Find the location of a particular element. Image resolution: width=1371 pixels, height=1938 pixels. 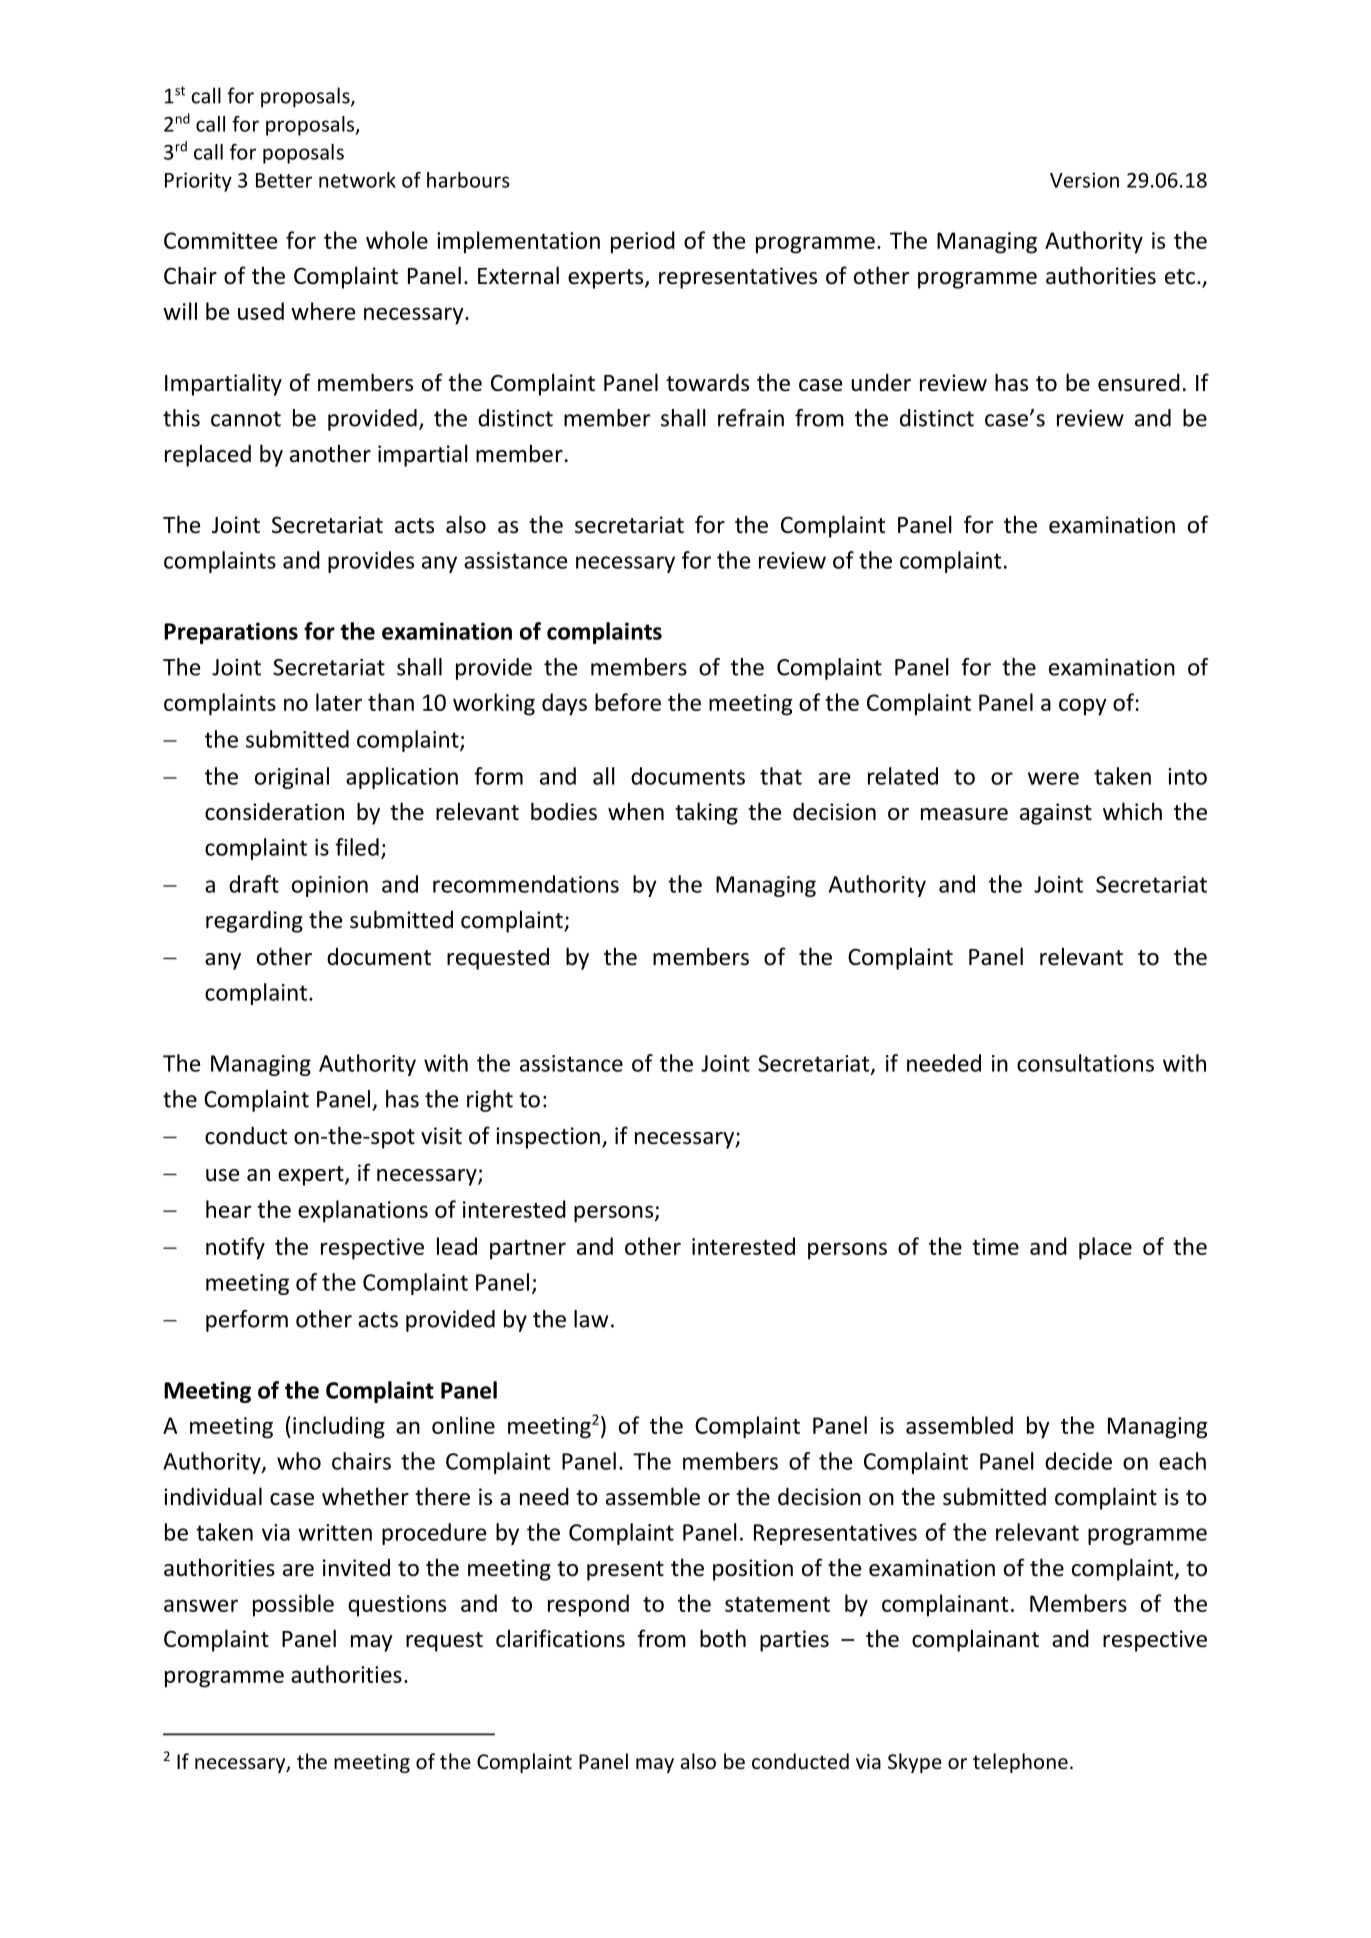

consultations is located at coordinates (1085, 1063).
